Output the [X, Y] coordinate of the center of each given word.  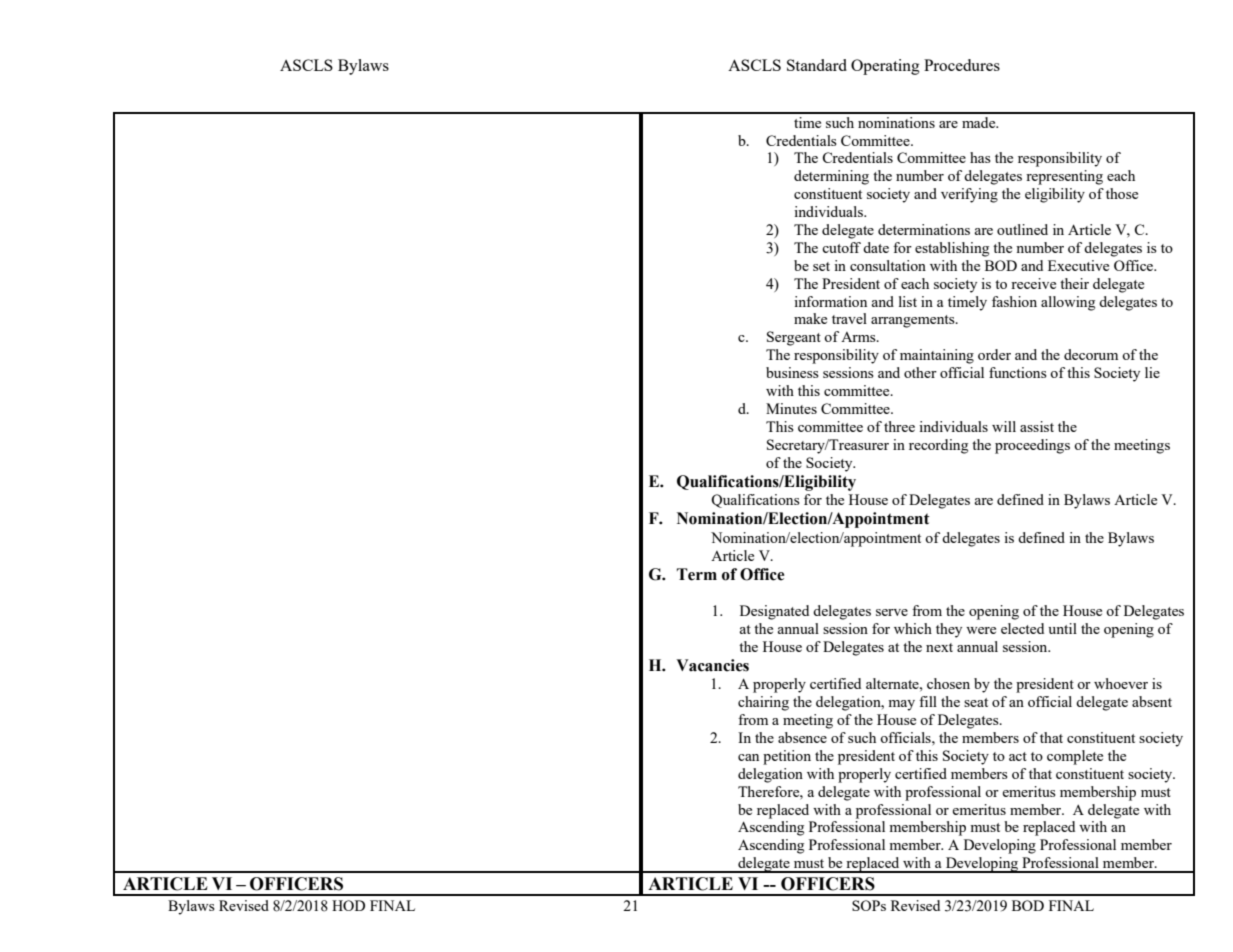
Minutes [791, 408]
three [899, 426]
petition [787, 757]
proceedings [1032, 446]
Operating [885, 67]
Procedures [962, 65]
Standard [817, 65]
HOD [348, 905]
